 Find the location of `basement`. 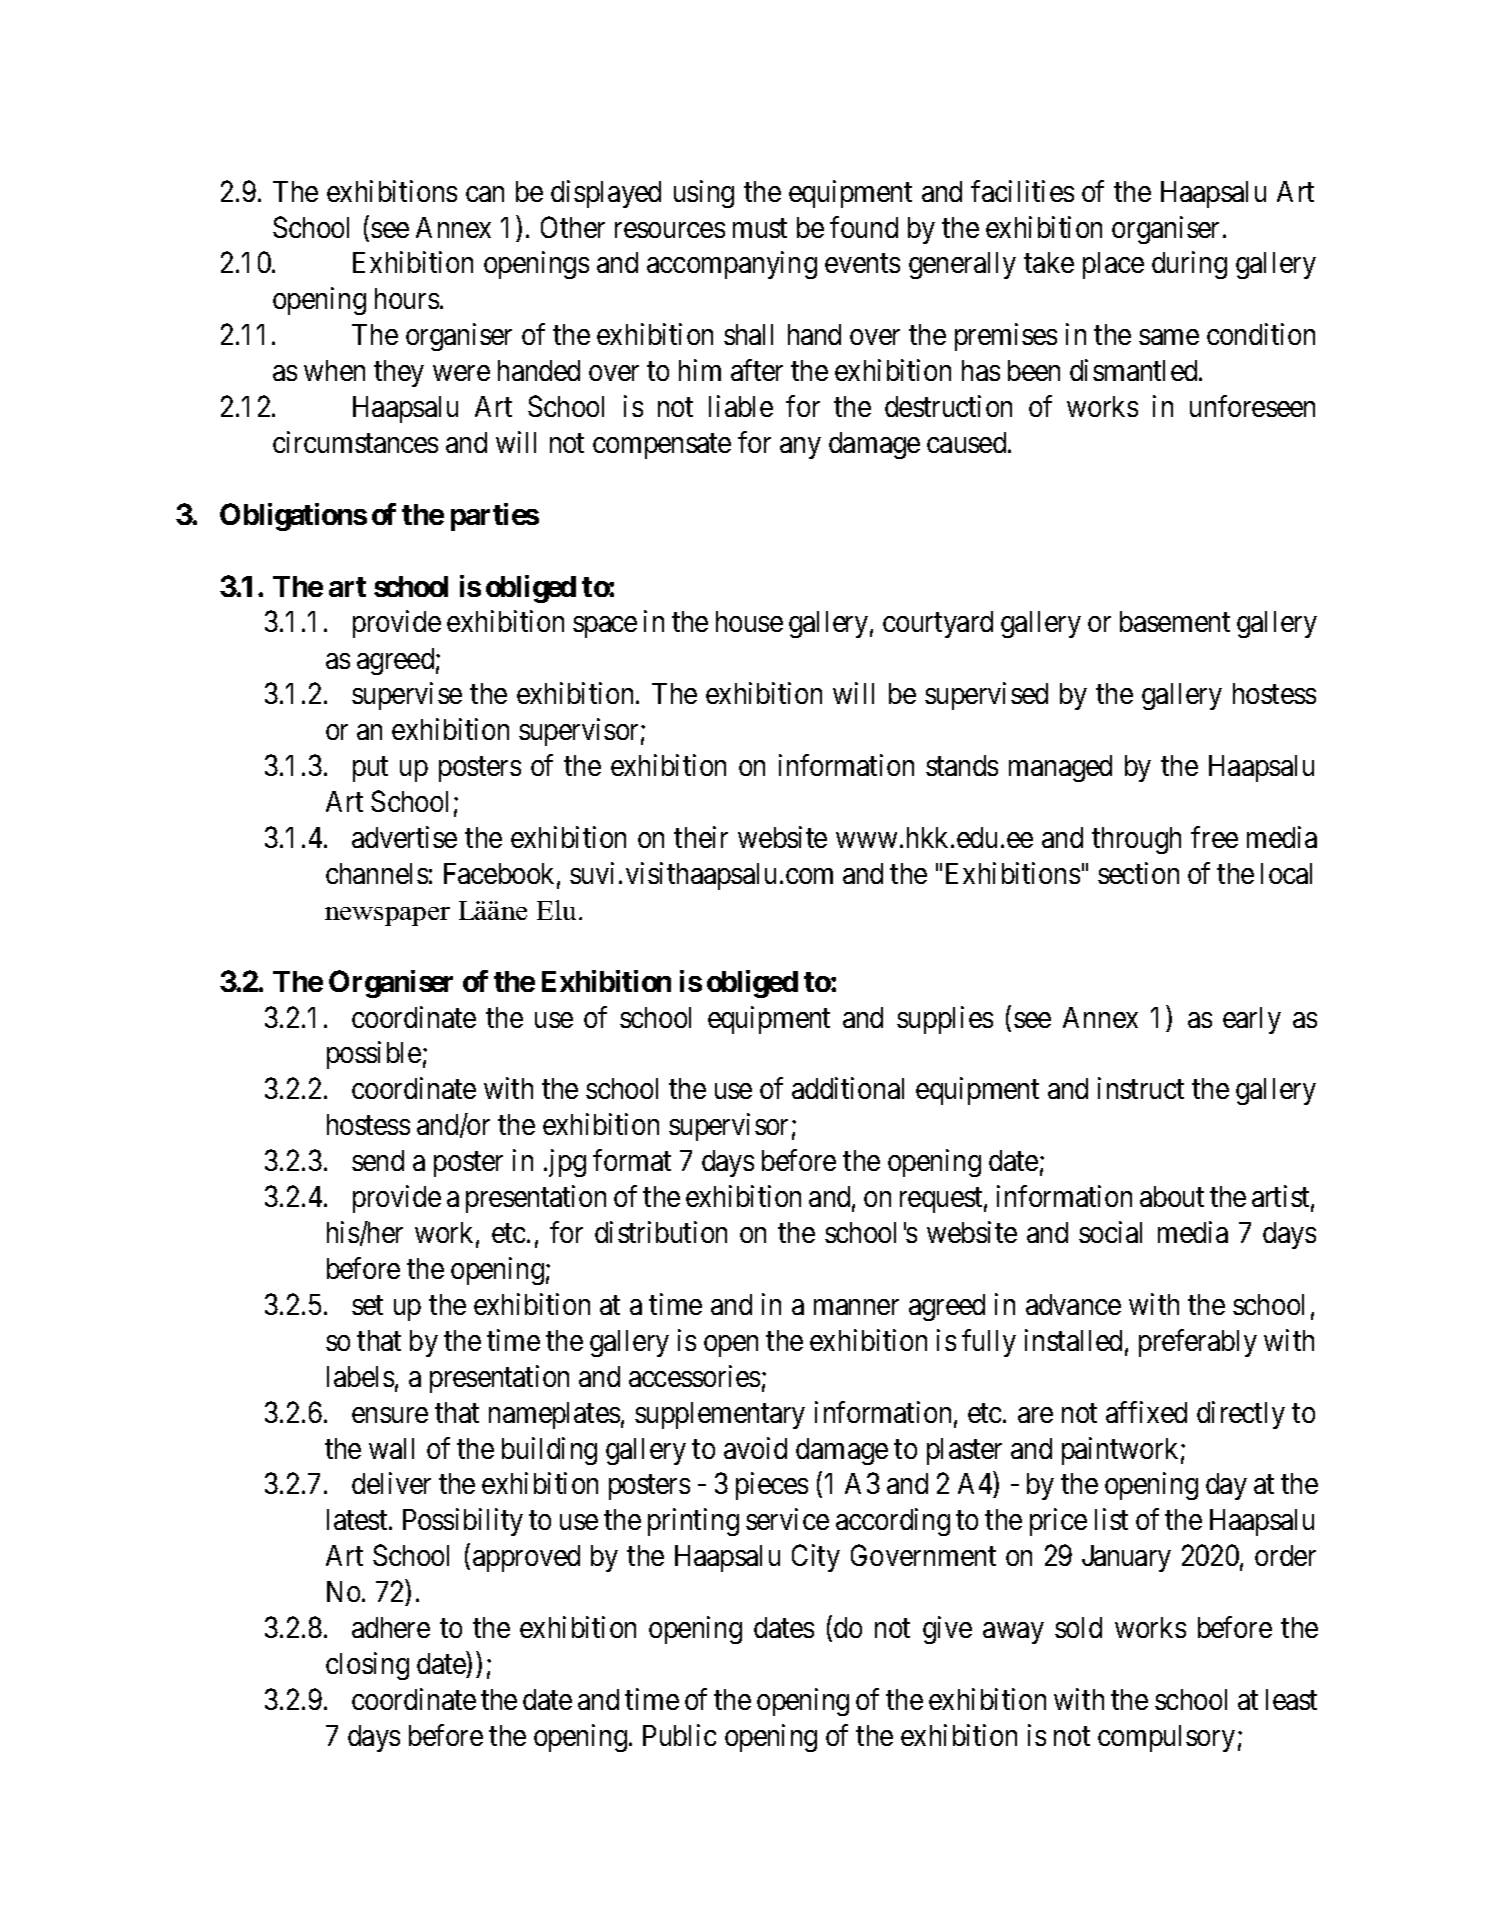

basement is located at coordinates (1175, 621).
